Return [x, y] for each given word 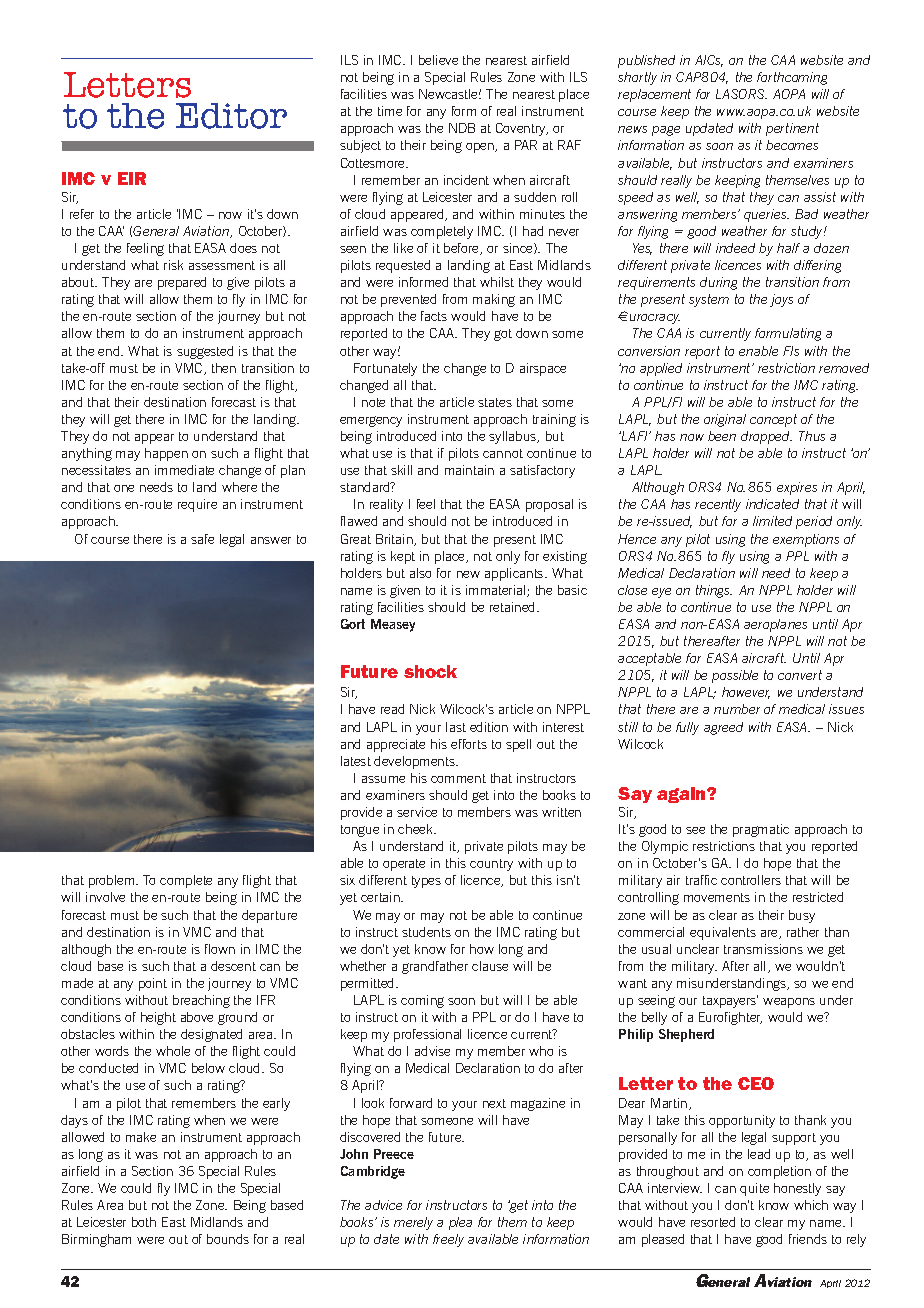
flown [220, 949]
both [144, 1222]
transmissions [763, 949]
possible [735, 676]
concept [773, 420]
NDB [462, 128]
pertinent [792, 129]
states [495, 402]
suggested [205, 352]
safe [202, 539]
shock [430, 671]
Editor [231, 116]
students [426, 932]
